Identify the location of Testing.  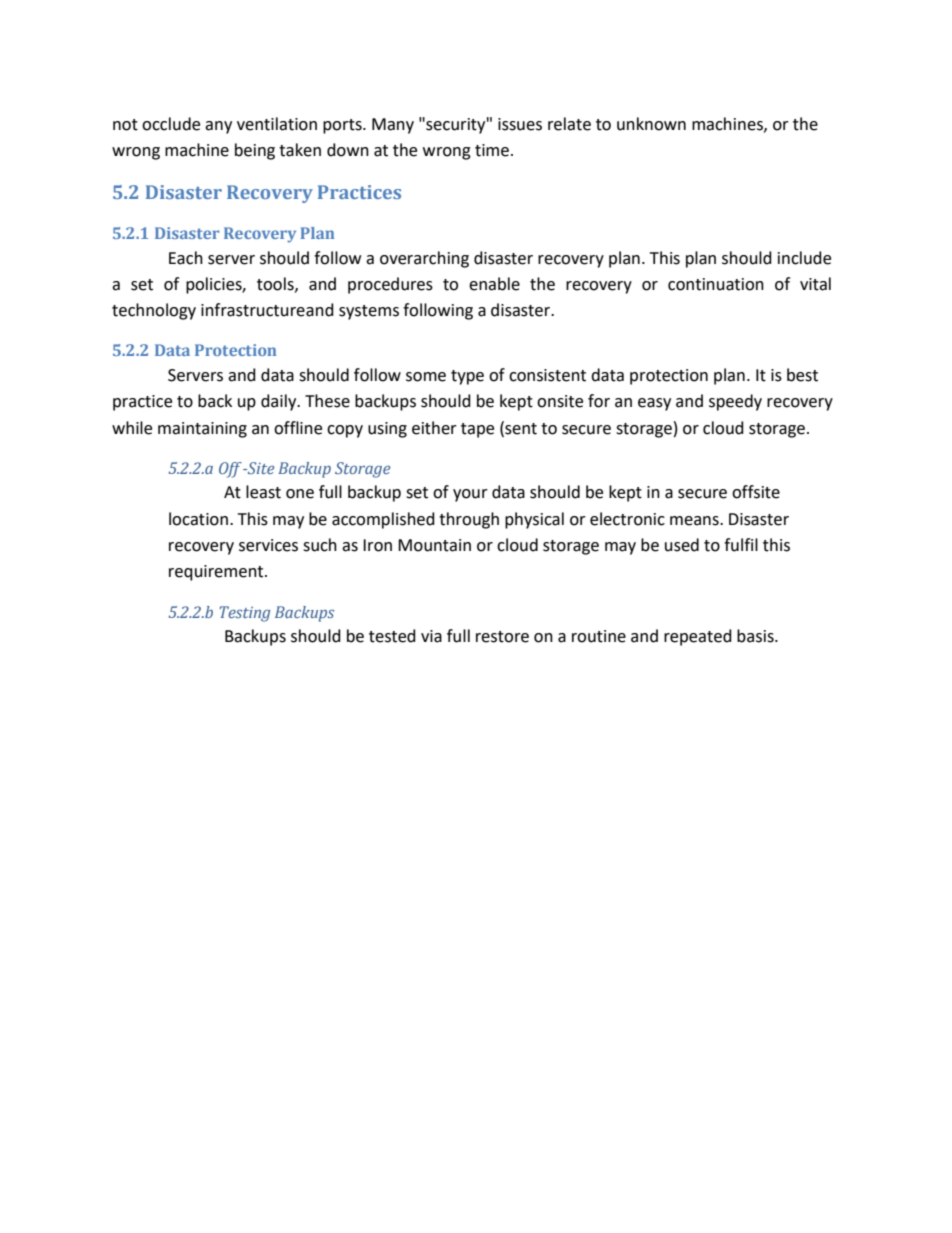
(244, 614).
